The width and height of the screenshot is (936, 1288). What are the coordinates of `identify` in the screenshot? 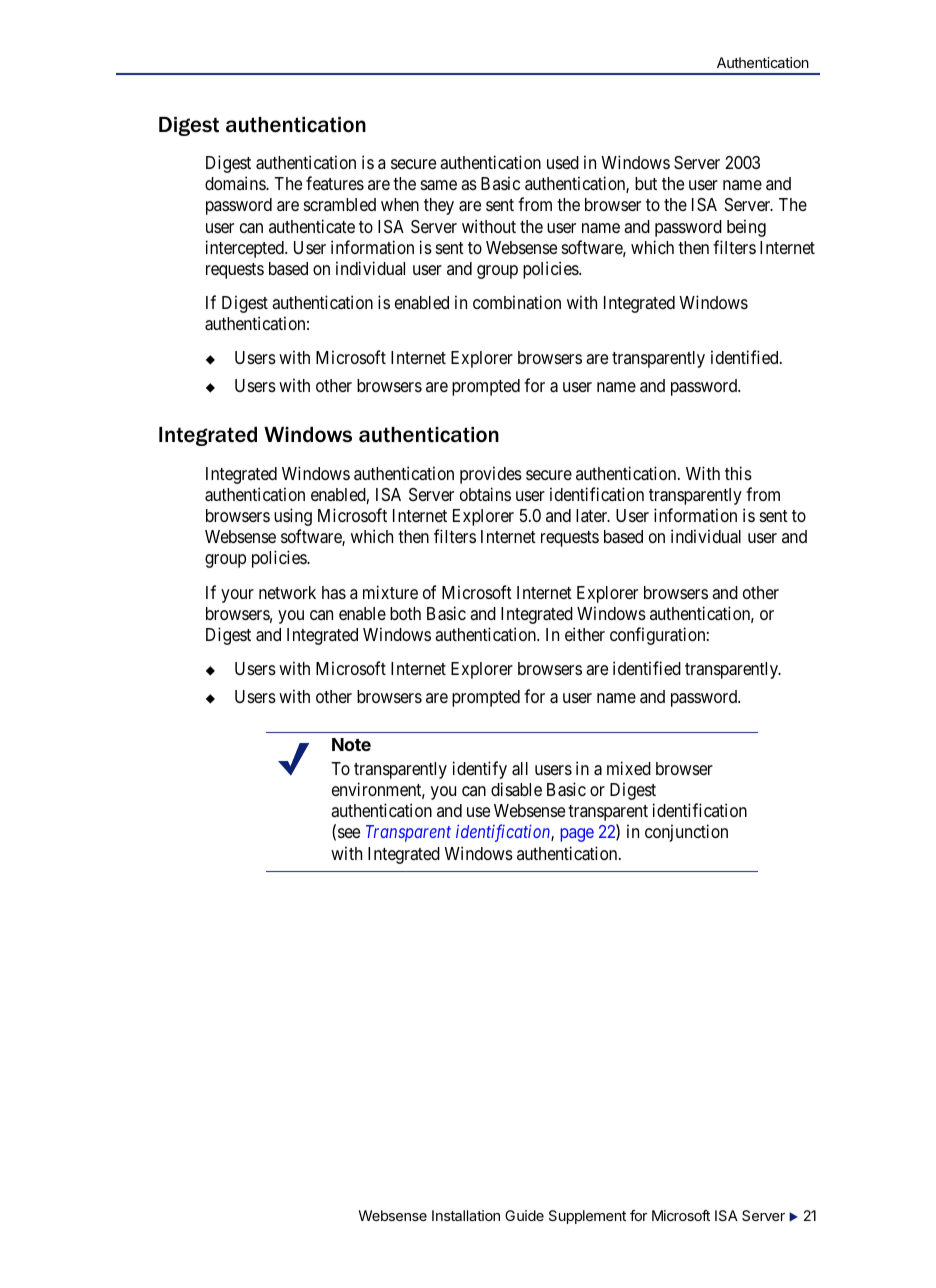 It's located at (480, 770).
